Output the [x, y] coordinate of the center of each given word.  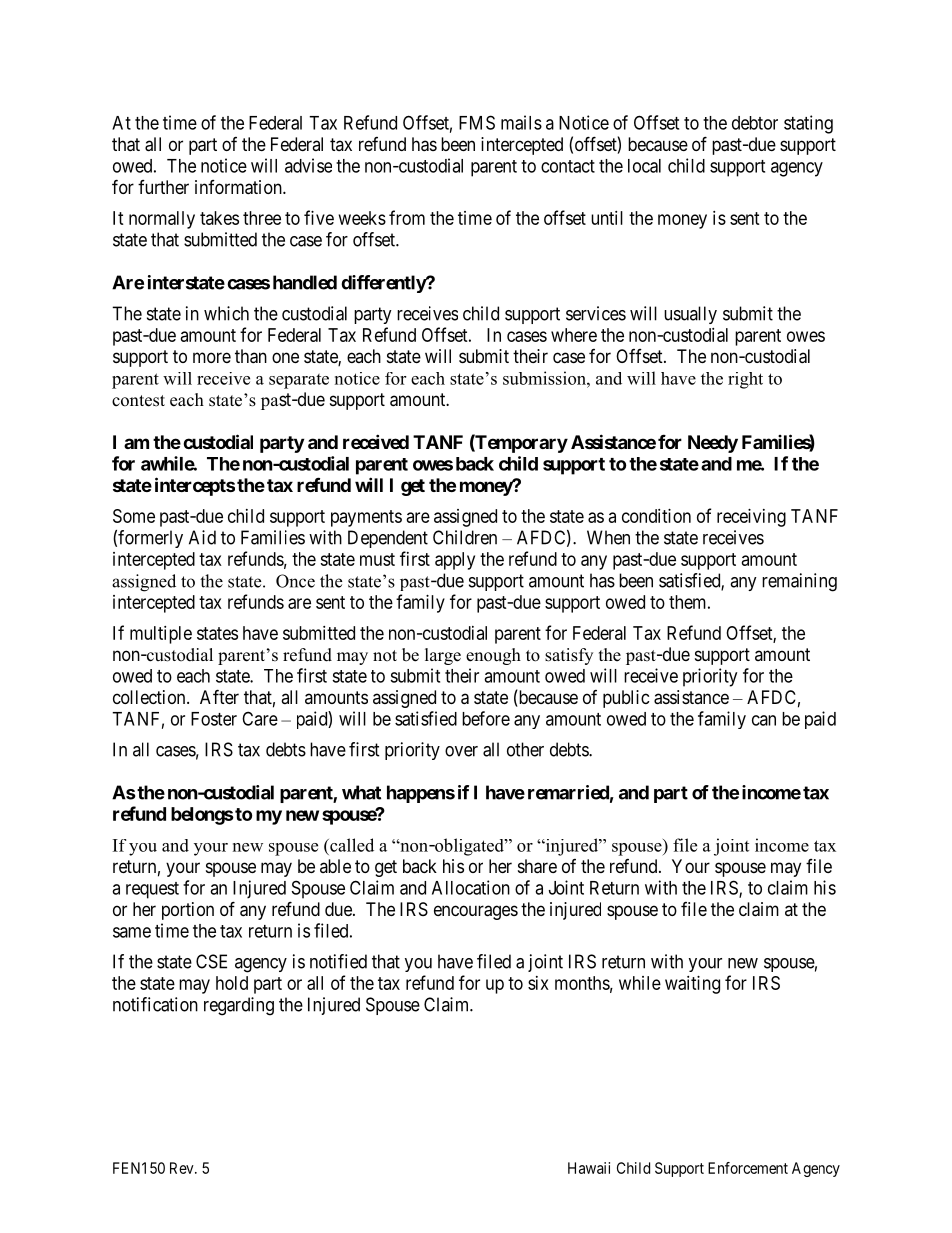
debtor [755, 123]
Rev [183, 1168]
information [239, 187]
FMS [477, 122]
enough [493, 656]
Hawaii [589, 1168]
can [764, 720]
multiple [161, 635]
